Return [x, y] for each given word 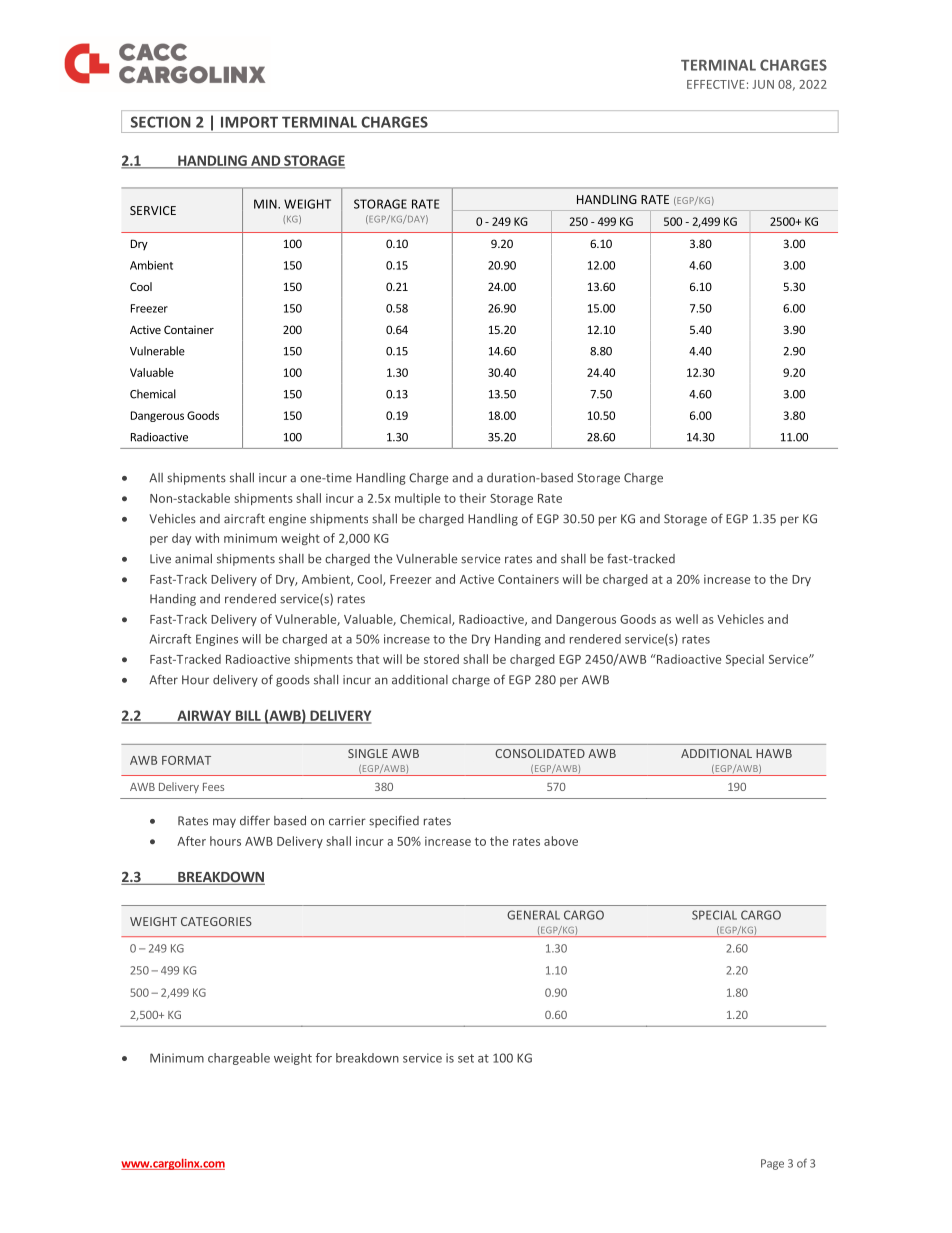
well [687, 619]
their [472, 498]
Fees [213, 787]
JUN [763, 84]
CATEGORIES [216, 921]
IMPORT [249, 122]
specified [394, 821]
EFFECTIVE [716, 84]
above [561, 841]
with [207, 538]
